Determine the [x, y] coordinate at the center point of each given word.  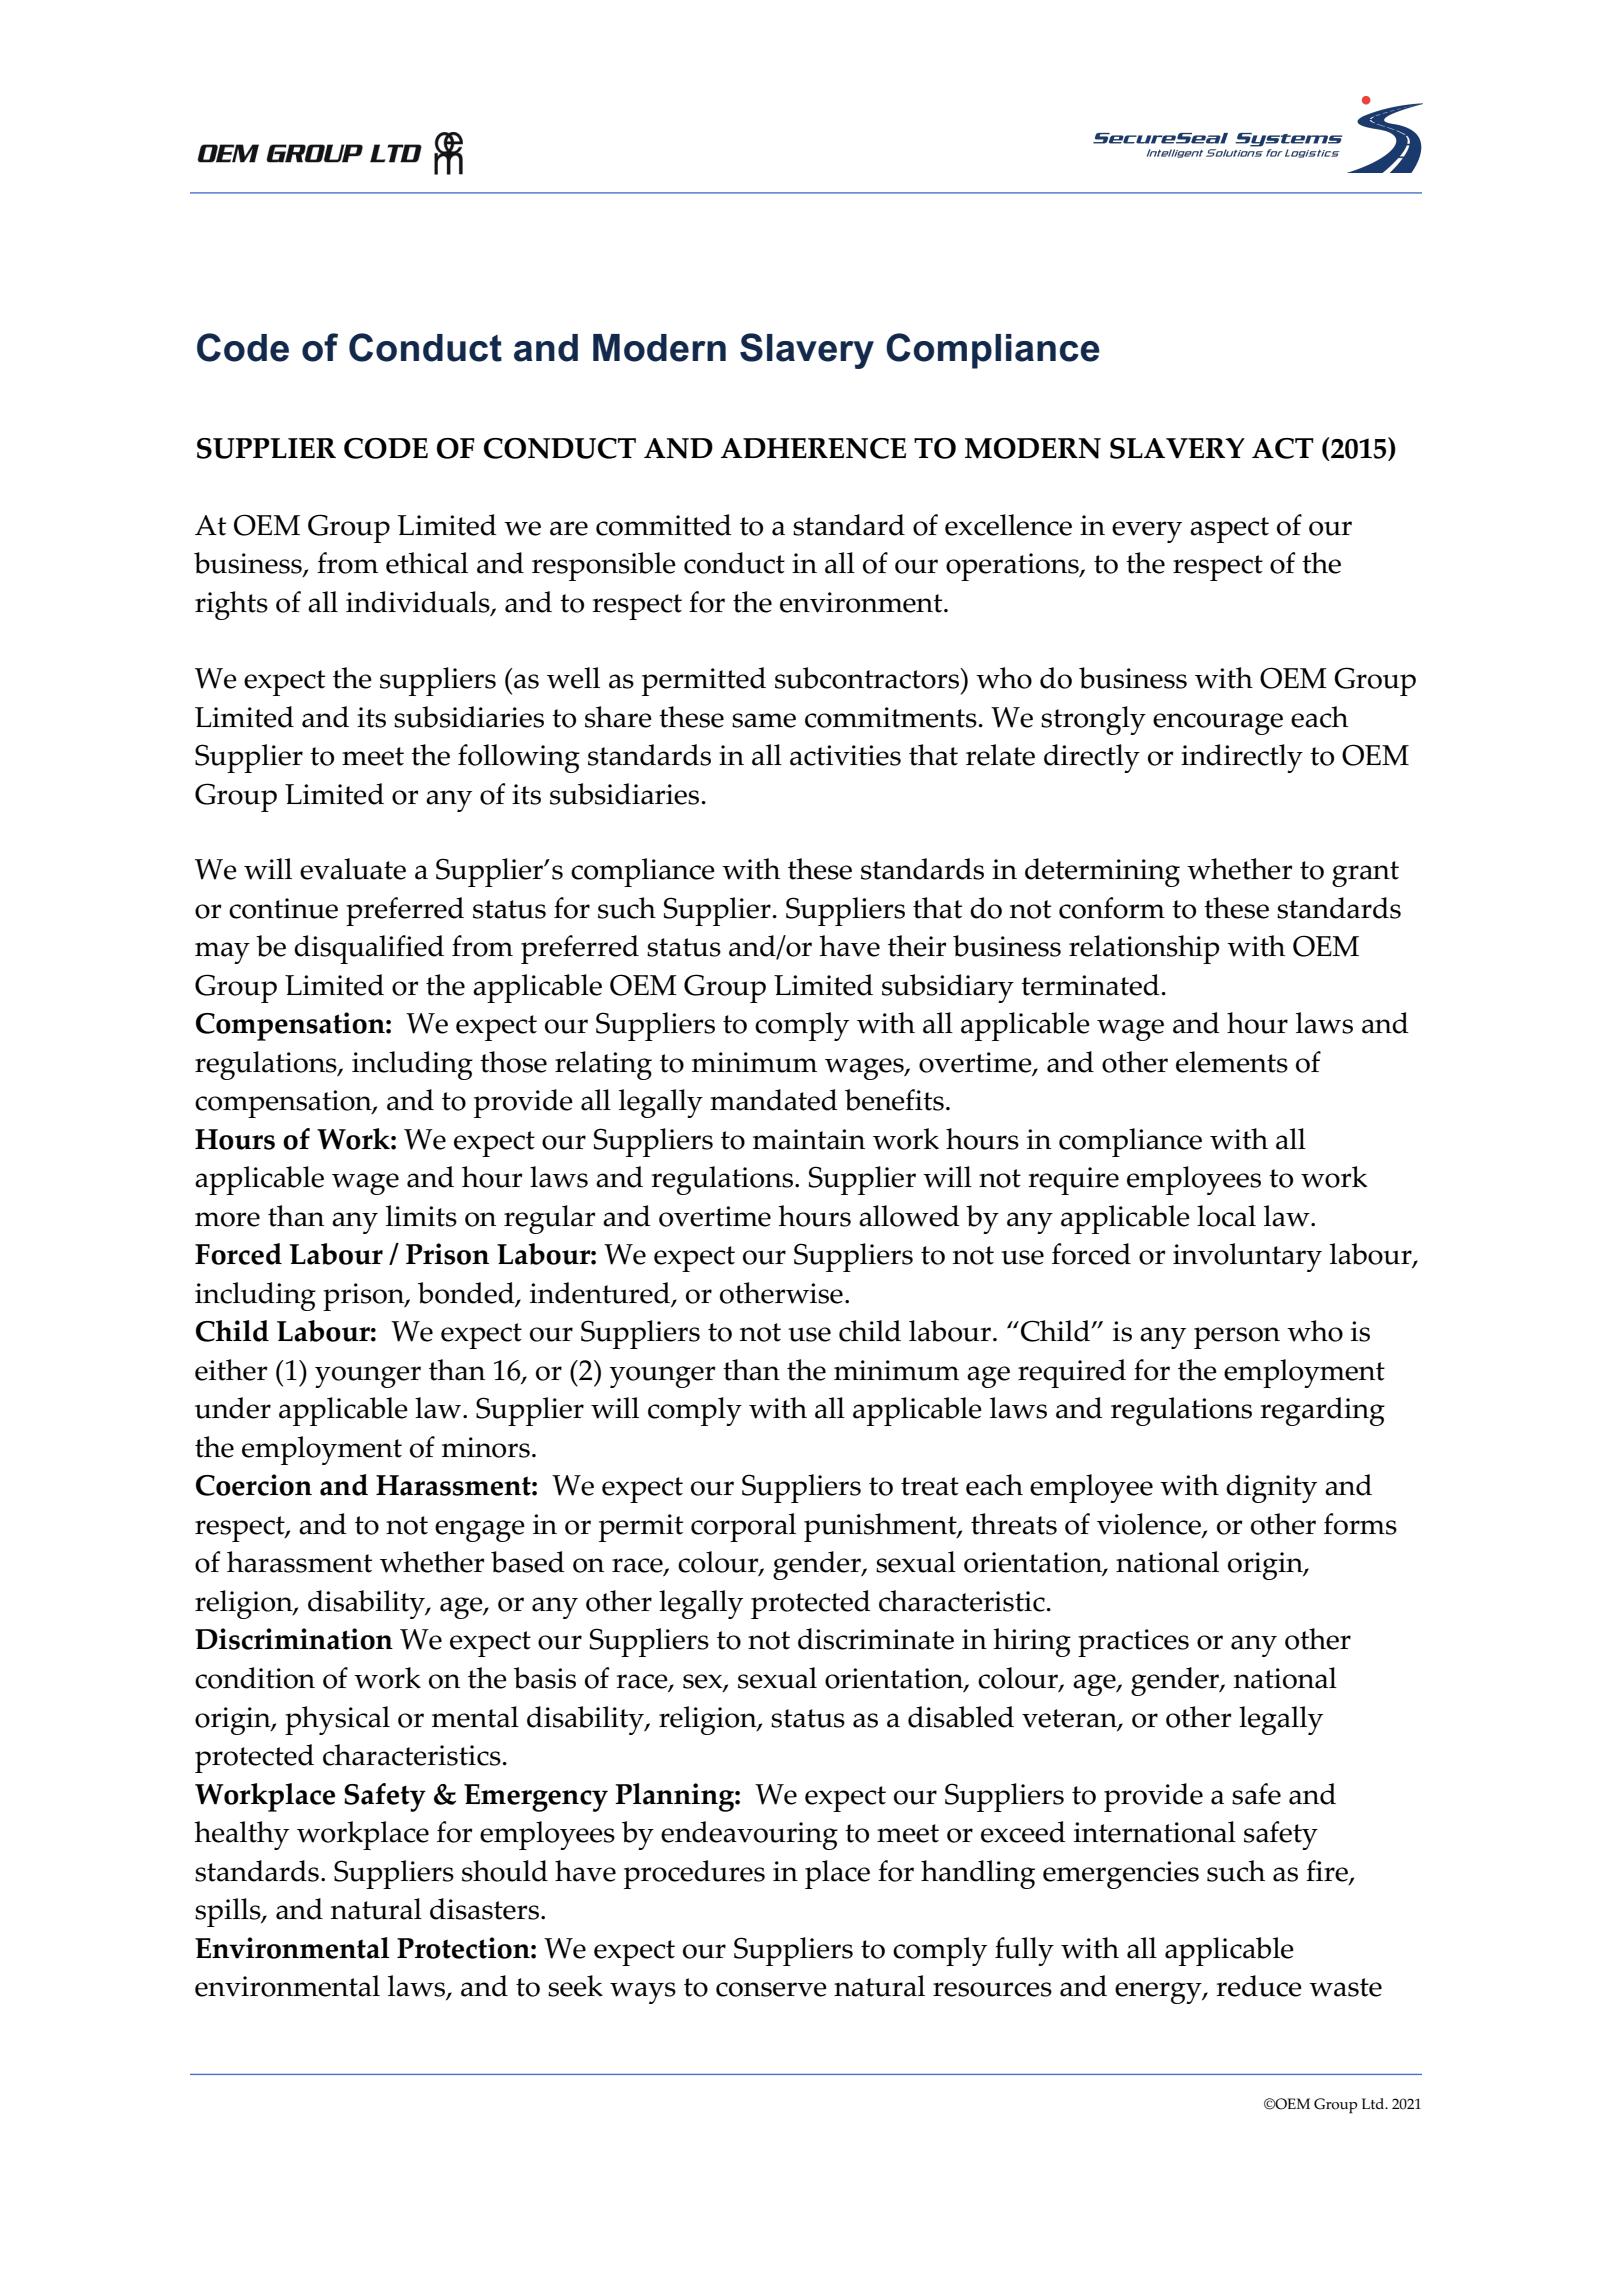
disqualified [369, 949]
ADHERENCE [813, 448]
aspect [1229, 530]
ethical [427, 563]
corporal [743, 1527]
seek [575, 1986]
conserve [771, 1989]
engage [480, 1531]
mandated [774, 1100]
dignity [1271, 1488]
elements [1232, 1062]
